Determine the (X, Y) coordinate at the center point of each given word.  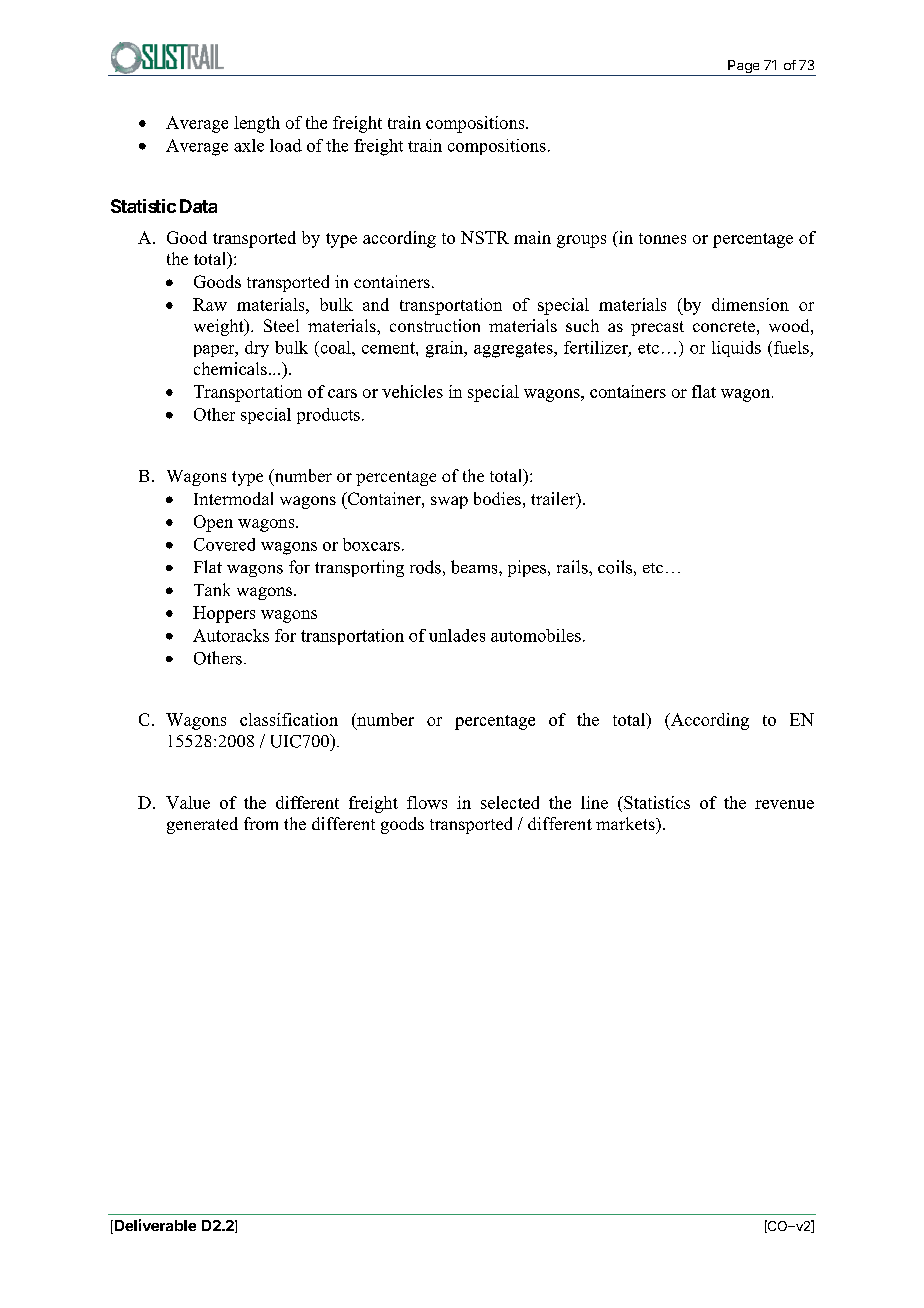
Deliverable (154, 1226)
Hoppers (224, 614)
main (532, 237)
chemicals (230, 368)
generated (202, 825)
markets (626, 823)
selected (510, 802)
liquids (736, 349)
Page (744, 68)
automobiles (536, 635)
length (257, 124)
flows (427, 802)
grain (446, 349)
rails (573, 567)
